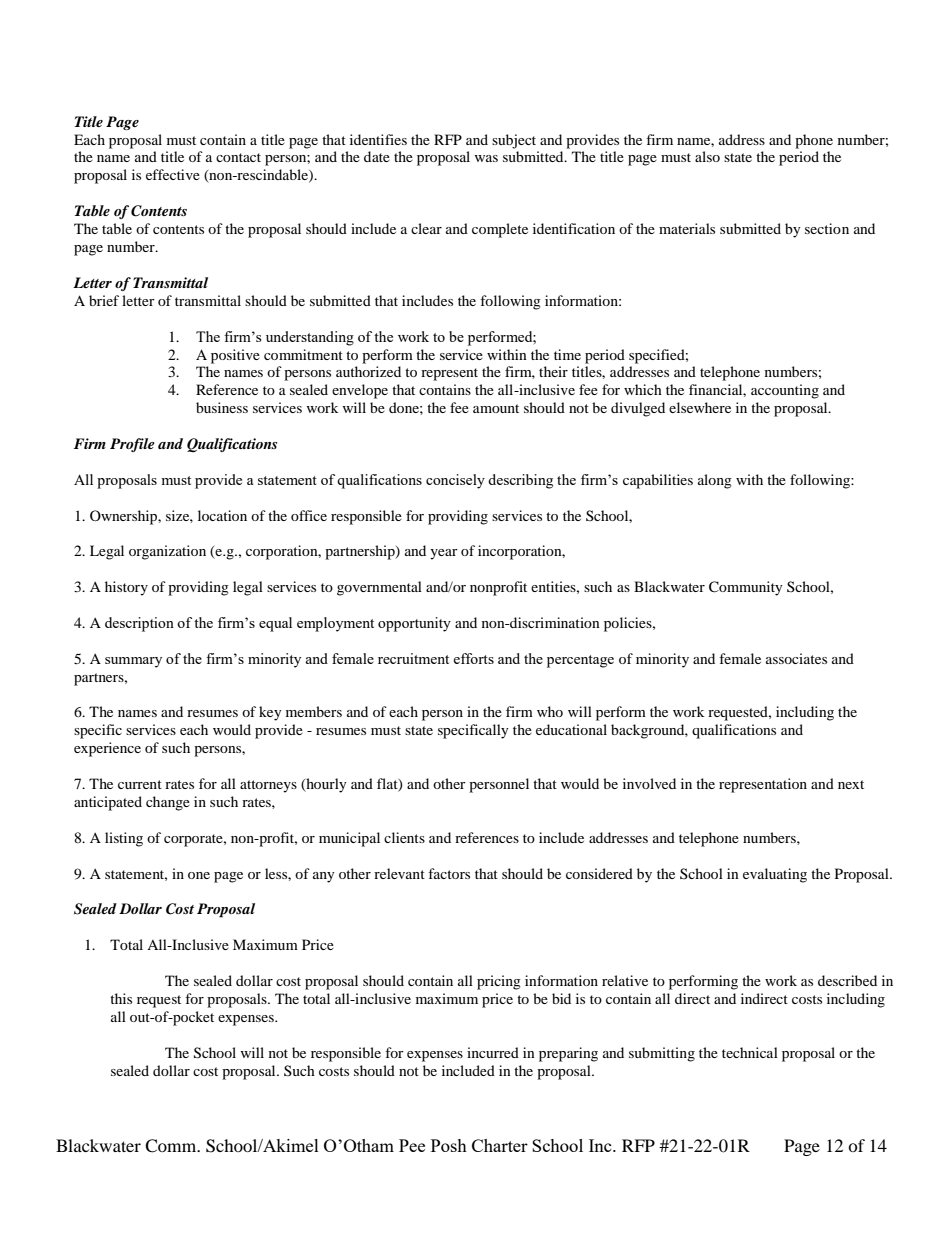 Image resolution: width=952 pixels, height=1233 pixels. What do you see at coordinates (486, 158) in the screenshot?
I see `was` at bounding box center [486, 158].
